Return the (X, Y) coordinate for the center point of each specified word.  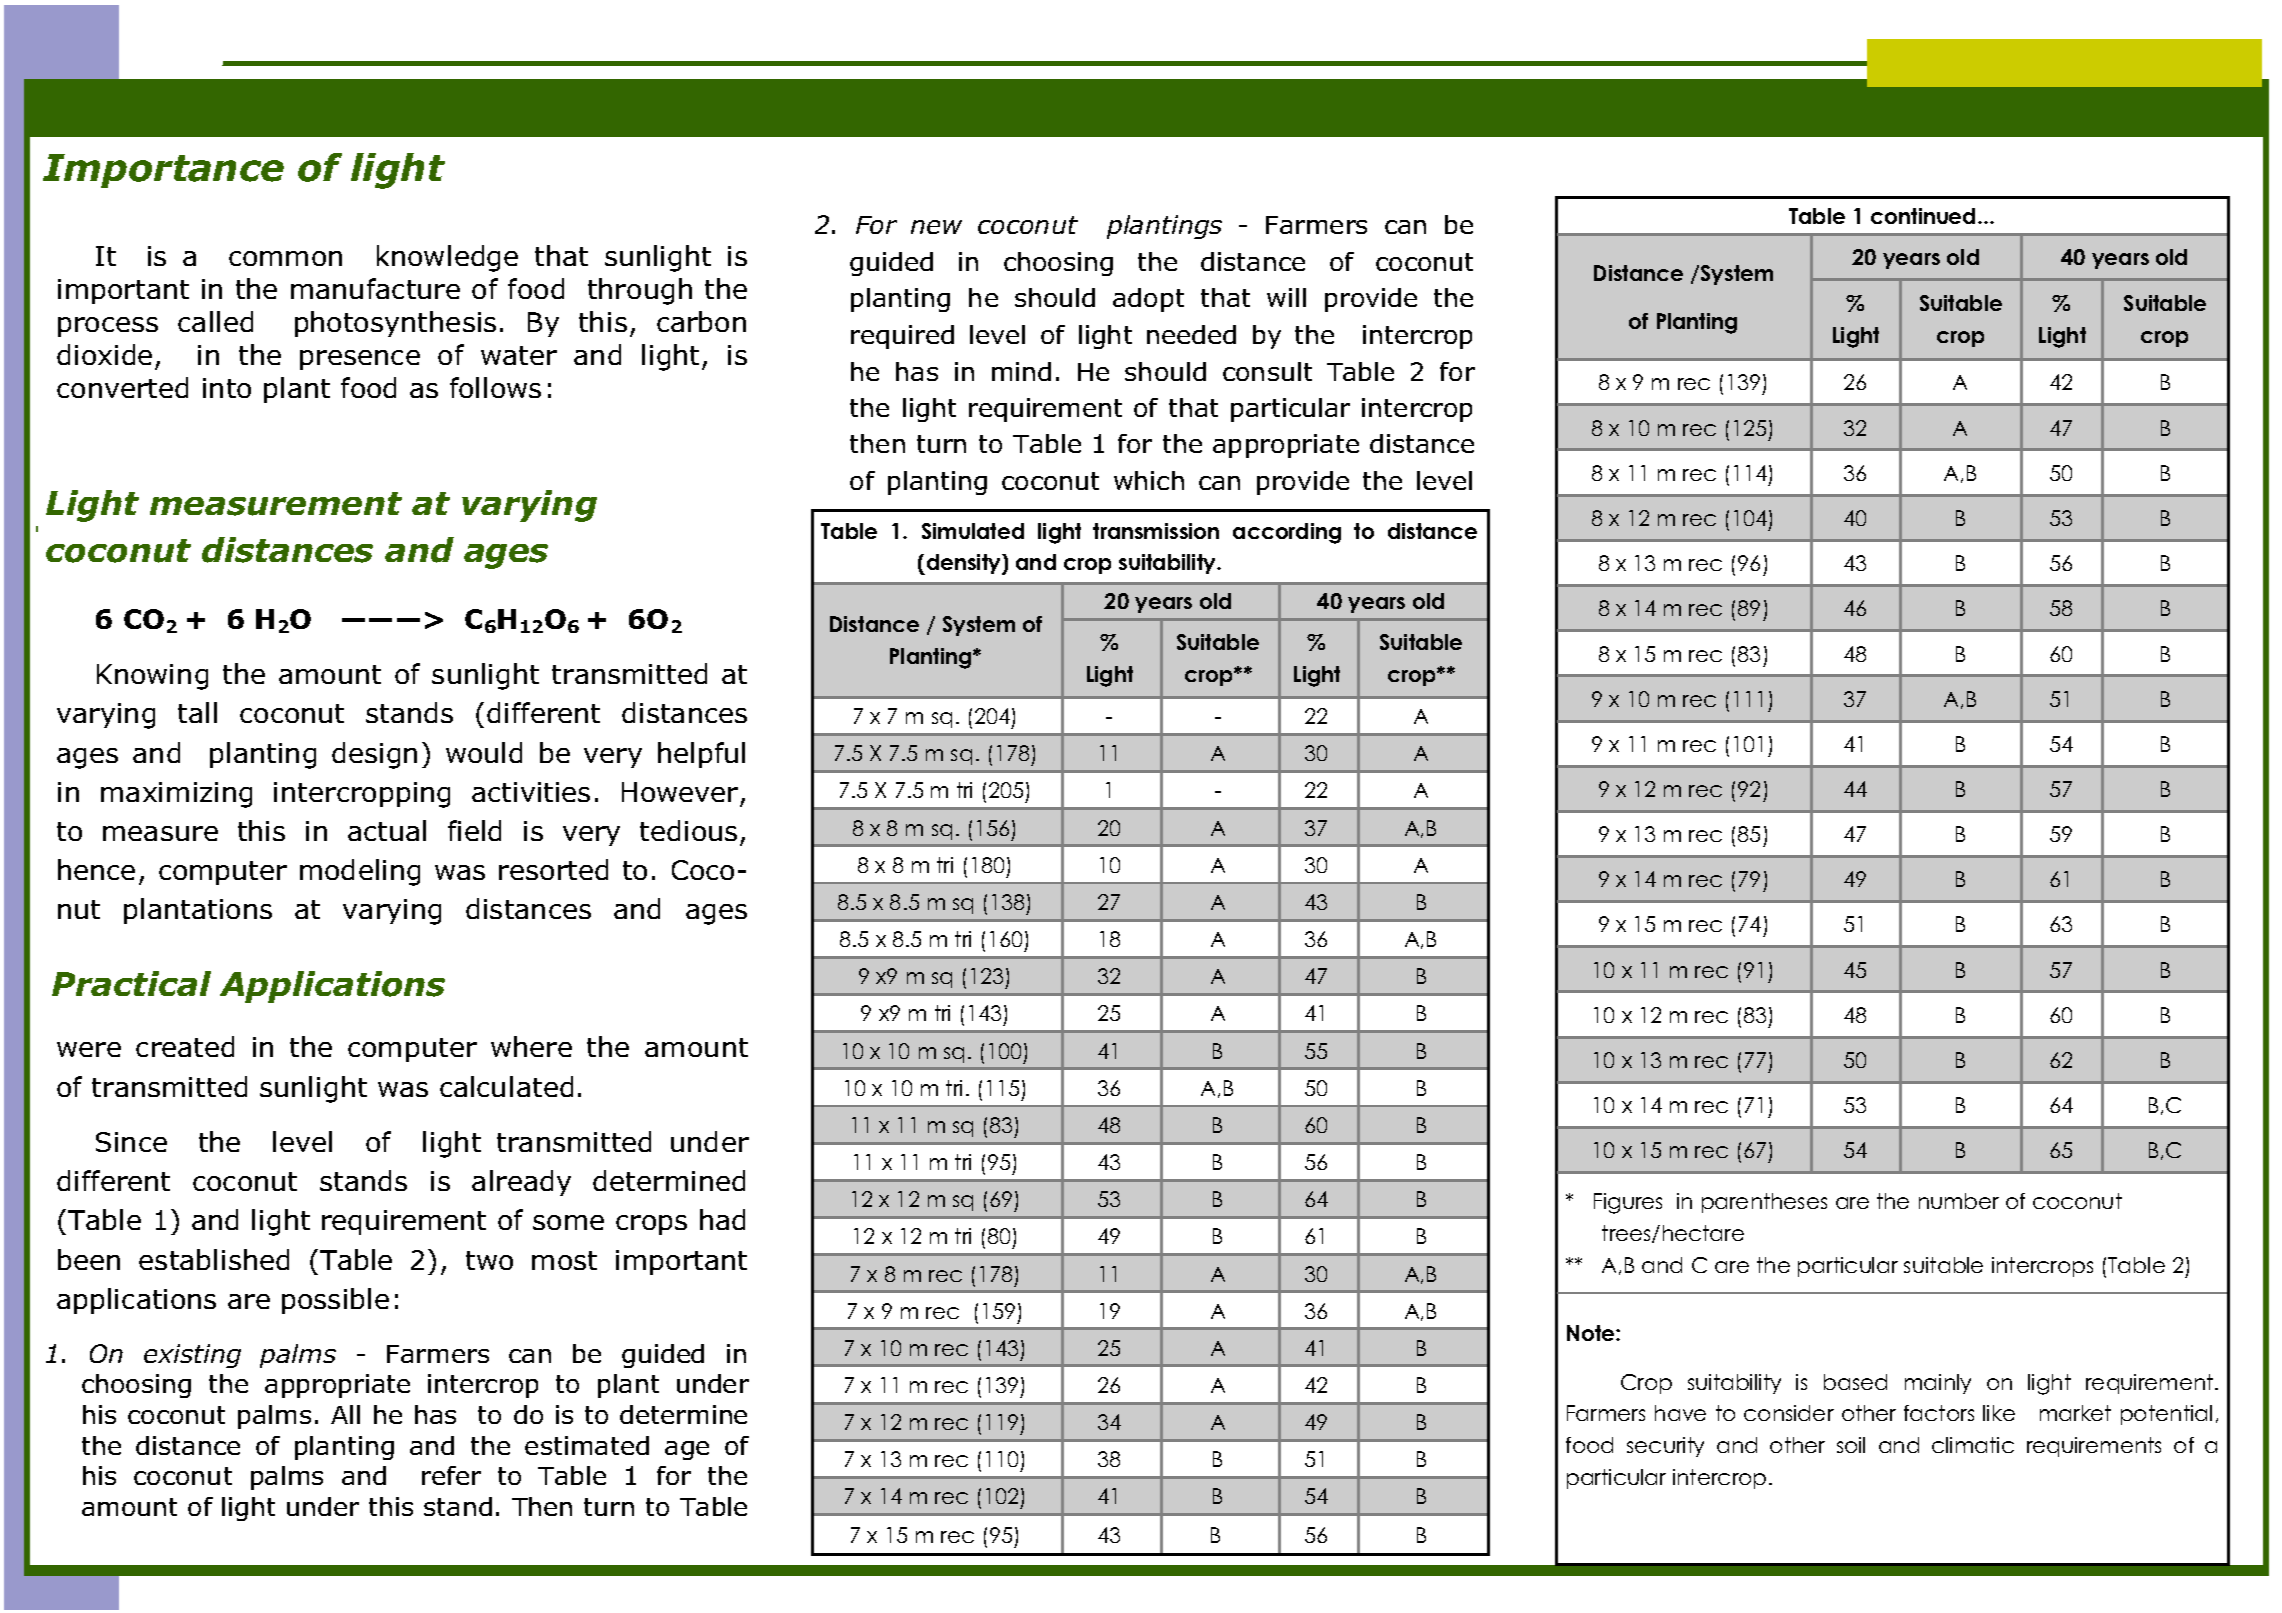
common (285, 258)
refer (451, 1475)
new (936, 227)
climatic (1973, 1445)
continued (1923, 216)
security (1665, 1447)
